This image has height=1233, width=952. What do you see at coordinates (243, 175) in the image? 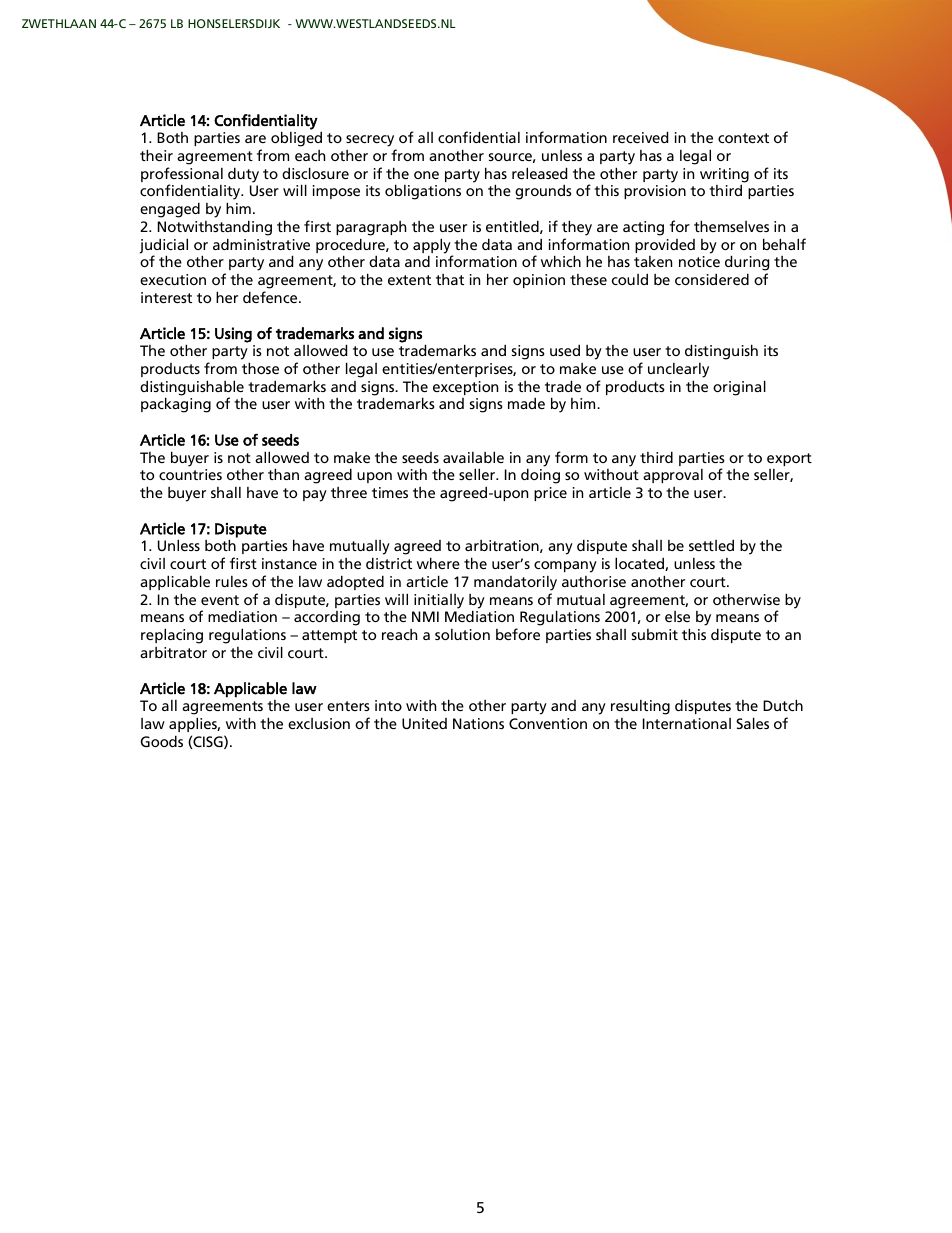
I see `duty` at bounding box center [243, 175].
